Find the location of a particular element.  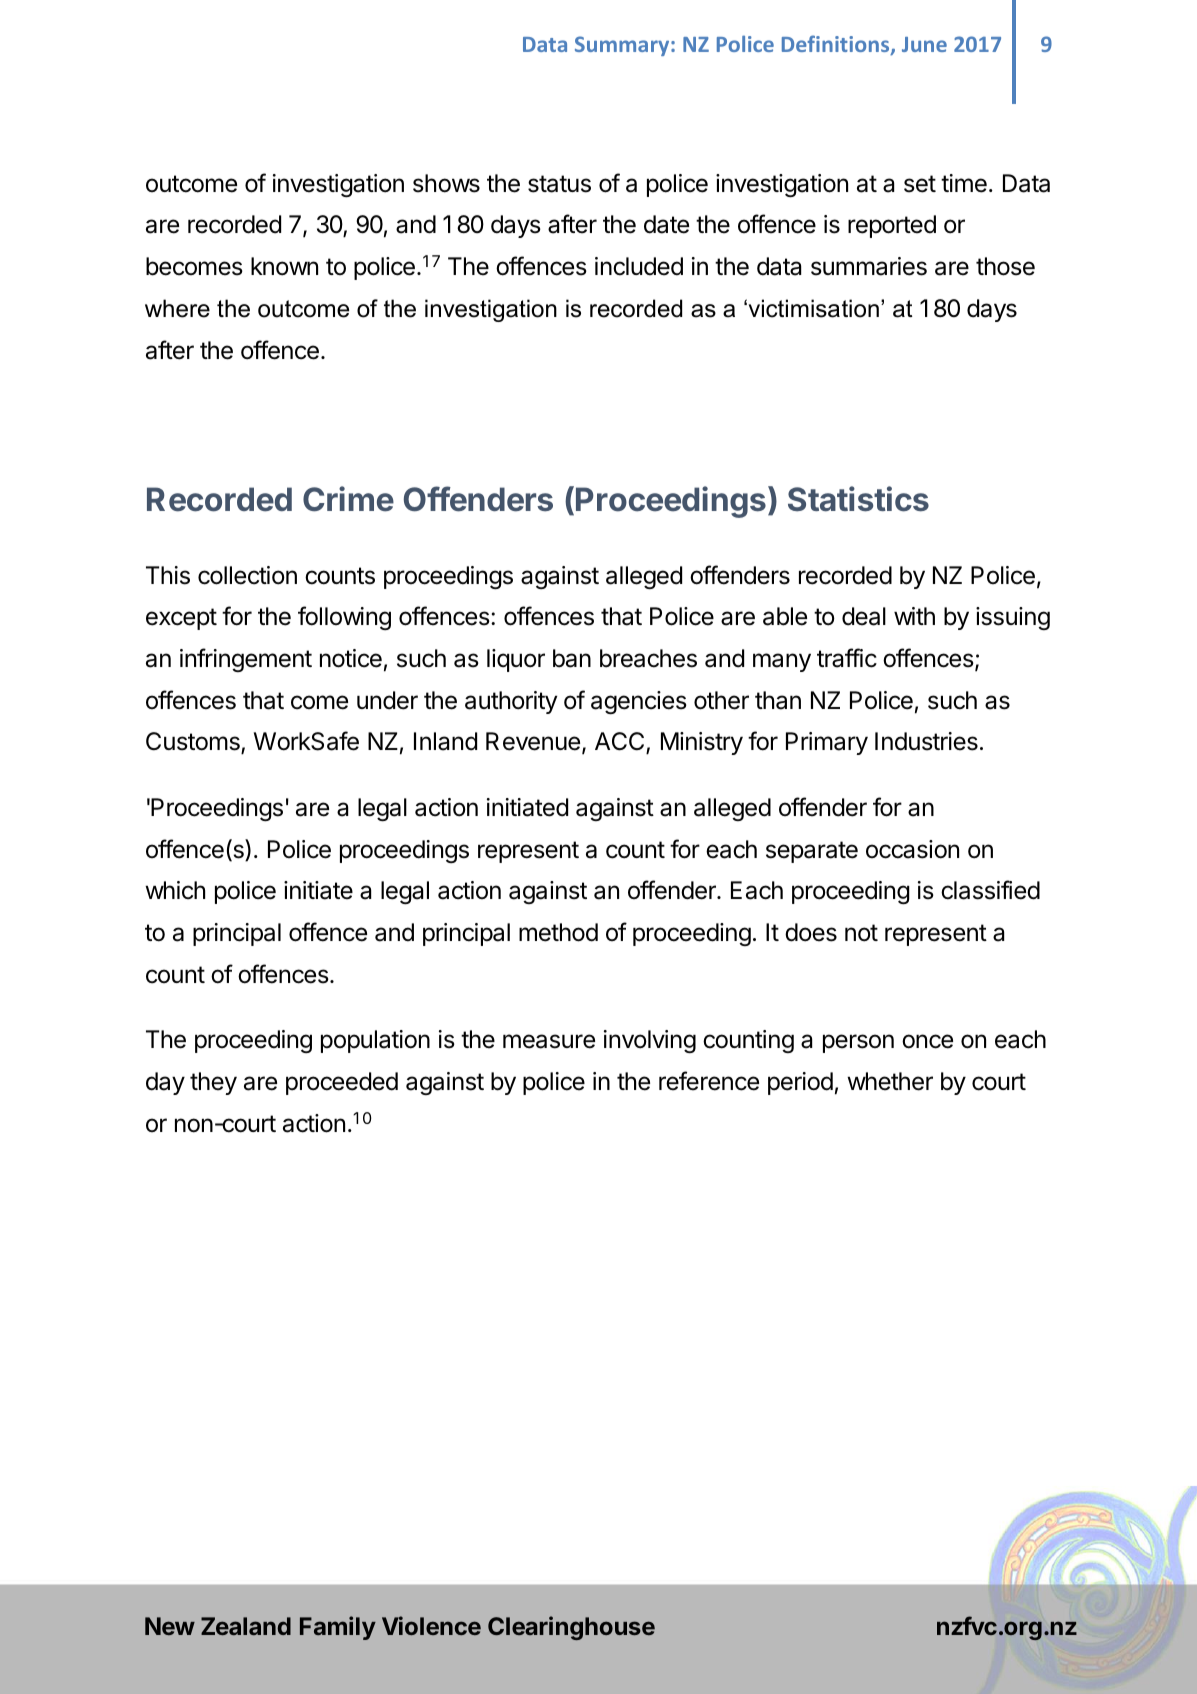

status is located at coordinates (559, 184).
